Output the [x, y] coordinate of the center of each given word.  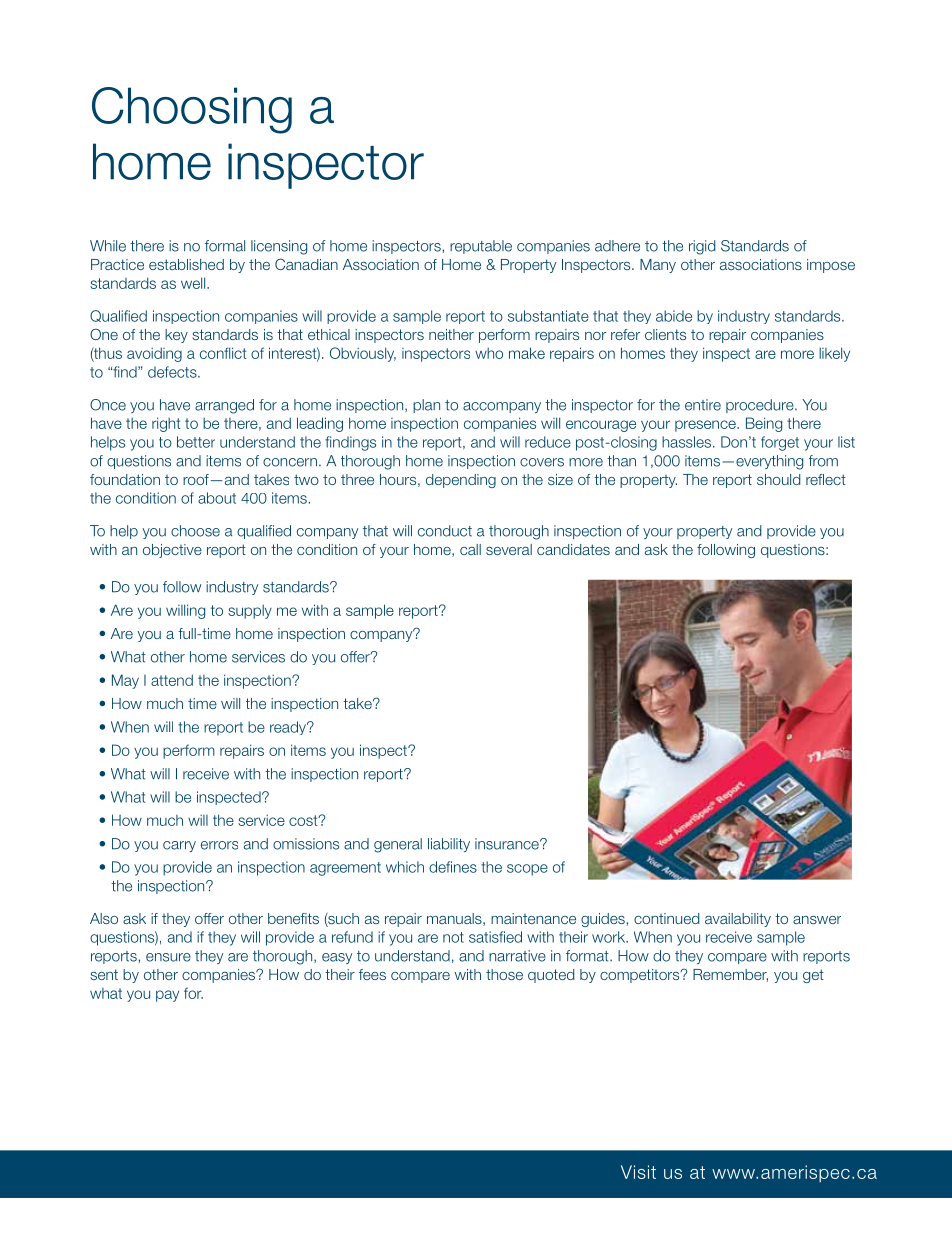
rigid [702, 247]
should [779, 479]
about [217, 498]
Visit [638, 1172]
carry [179, 846]
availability [738, 920]
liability [449, 845]
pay [167, 996]
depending [461, 481]
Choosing [192, 110]
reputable [481, 247]
